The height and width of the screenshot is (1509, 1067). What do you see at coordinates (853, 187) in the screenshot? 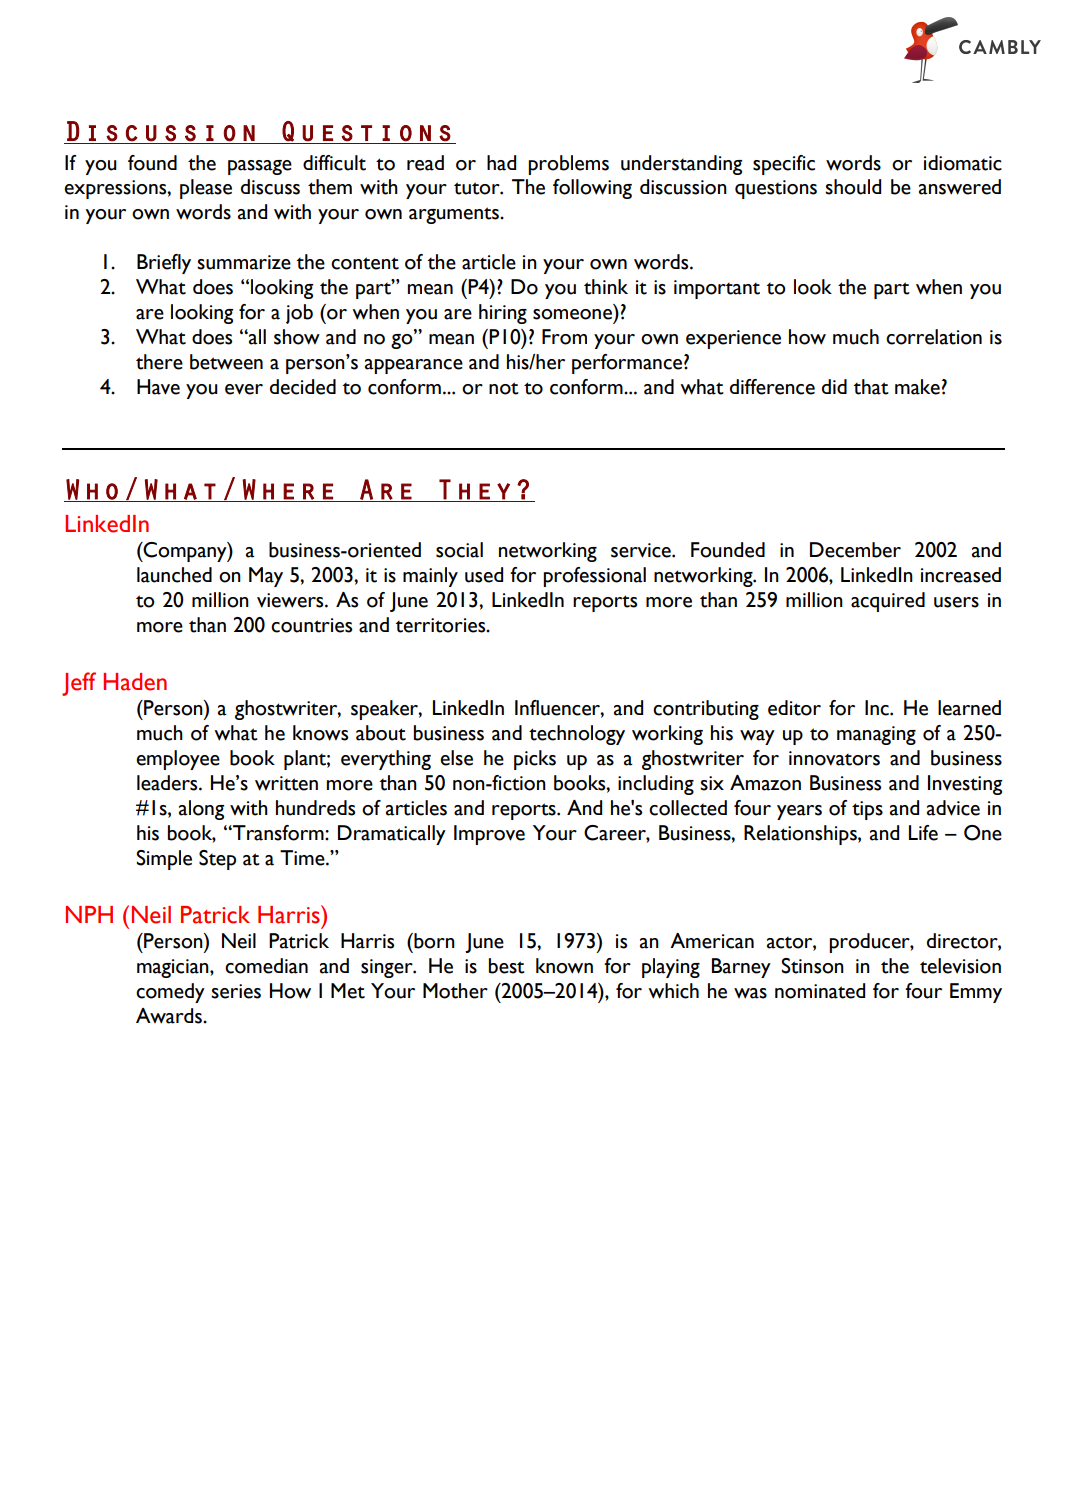
I see `should` at bounding box center [853, 187].
